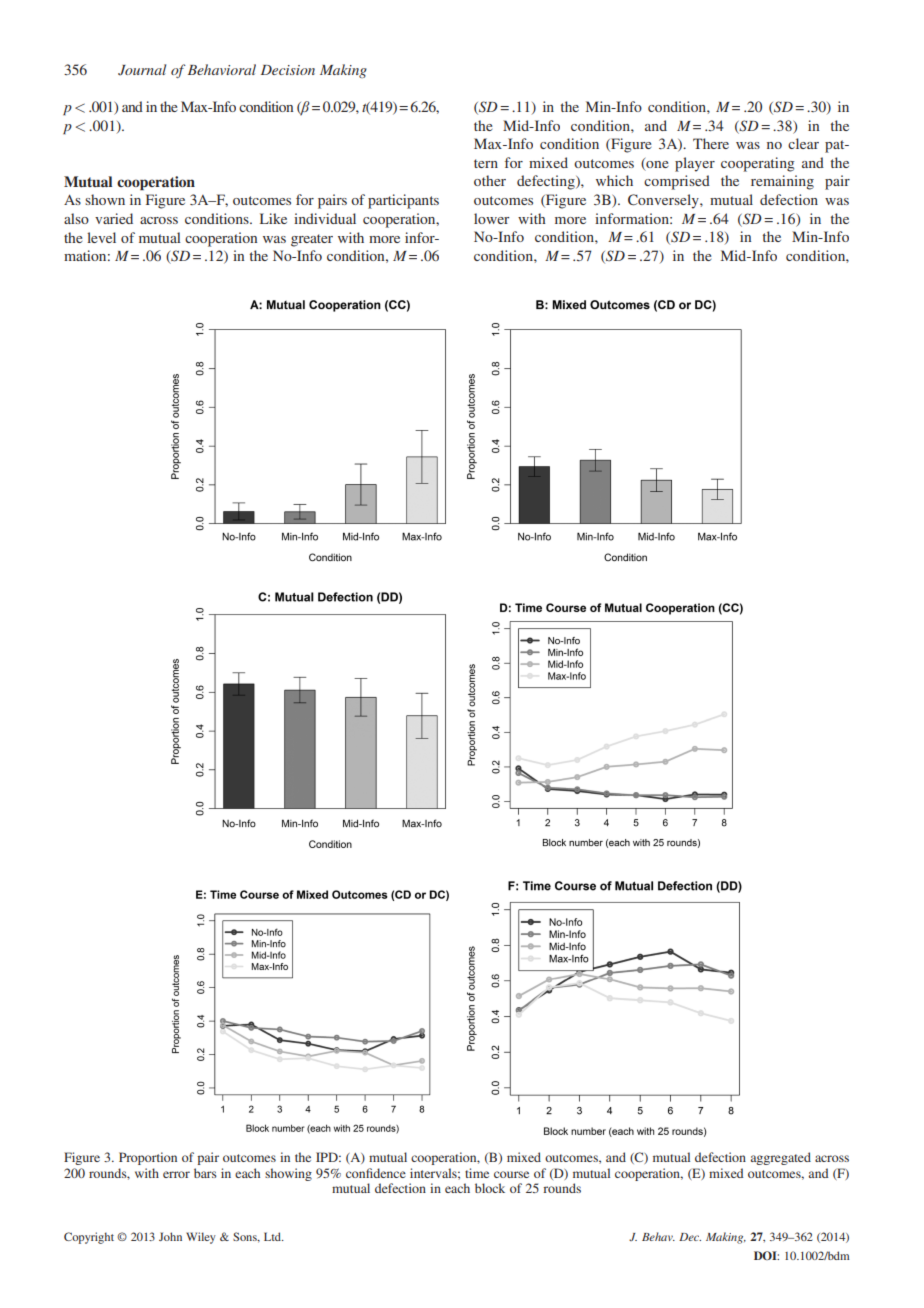 This page has width=924, height=1308. I want to click on There, so click(711, 143).
